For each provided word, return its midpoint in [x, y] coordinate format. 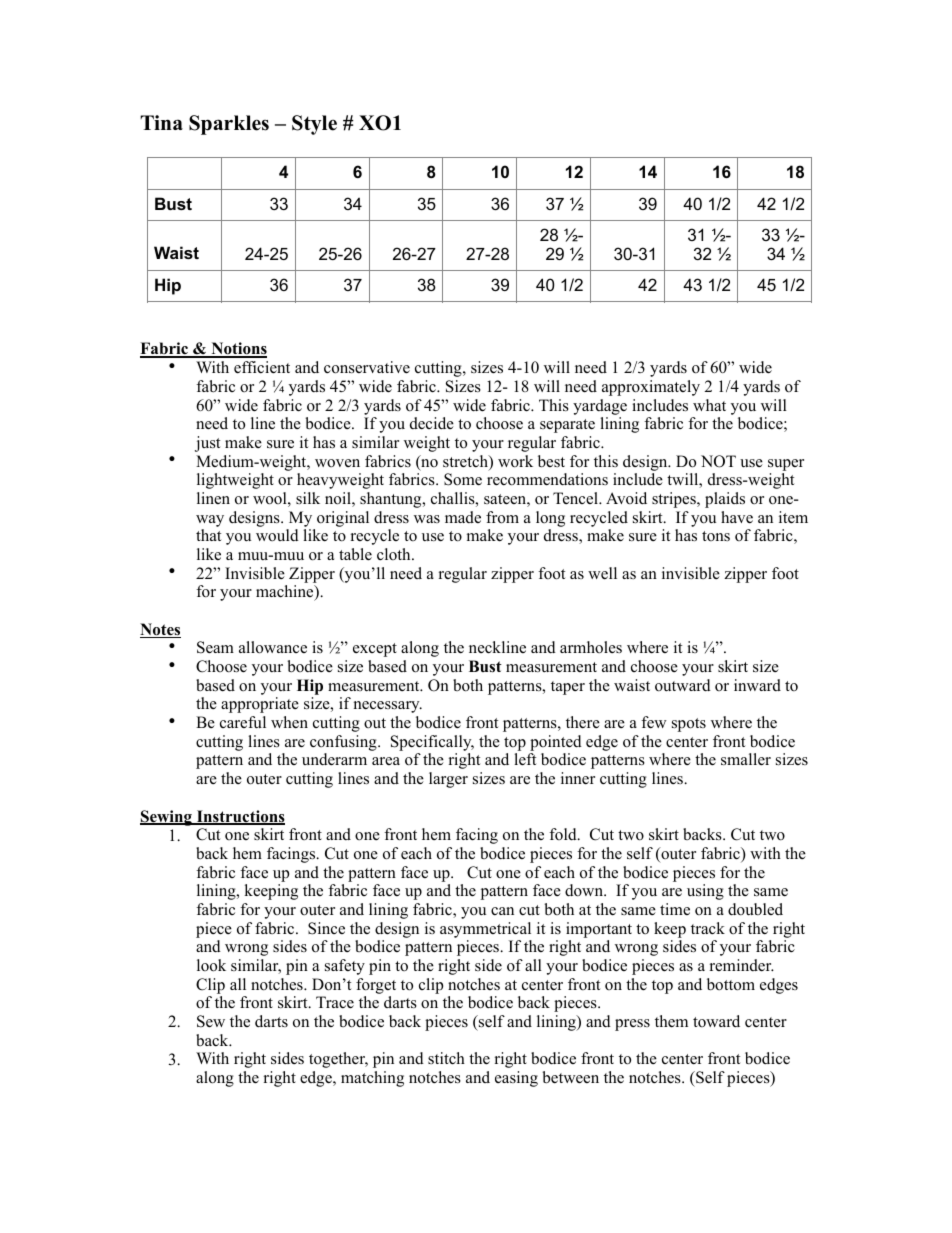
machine [286, 593]
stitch [446, 1058]
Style [314, 125]
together [338, 1060]
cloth [395, 554]
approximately [651, 388]
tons [716, 536]
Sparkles [229, 125]
